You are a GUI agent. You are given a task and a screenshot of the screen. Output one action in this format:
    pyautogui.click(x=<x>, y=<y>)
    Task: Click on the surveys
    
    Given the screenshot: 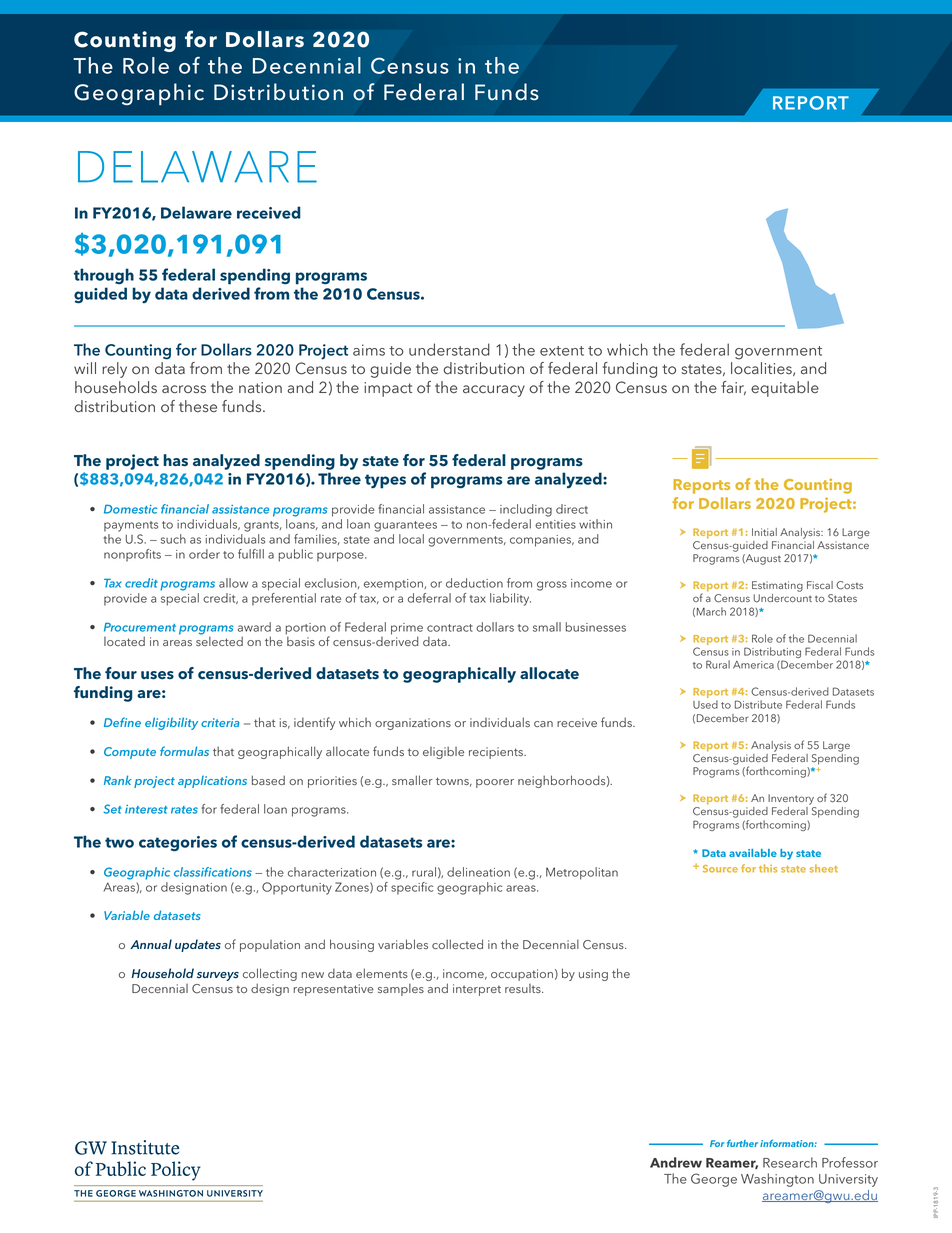 What is the action you would take?
    pyautogui.click(x=218, y=976)
